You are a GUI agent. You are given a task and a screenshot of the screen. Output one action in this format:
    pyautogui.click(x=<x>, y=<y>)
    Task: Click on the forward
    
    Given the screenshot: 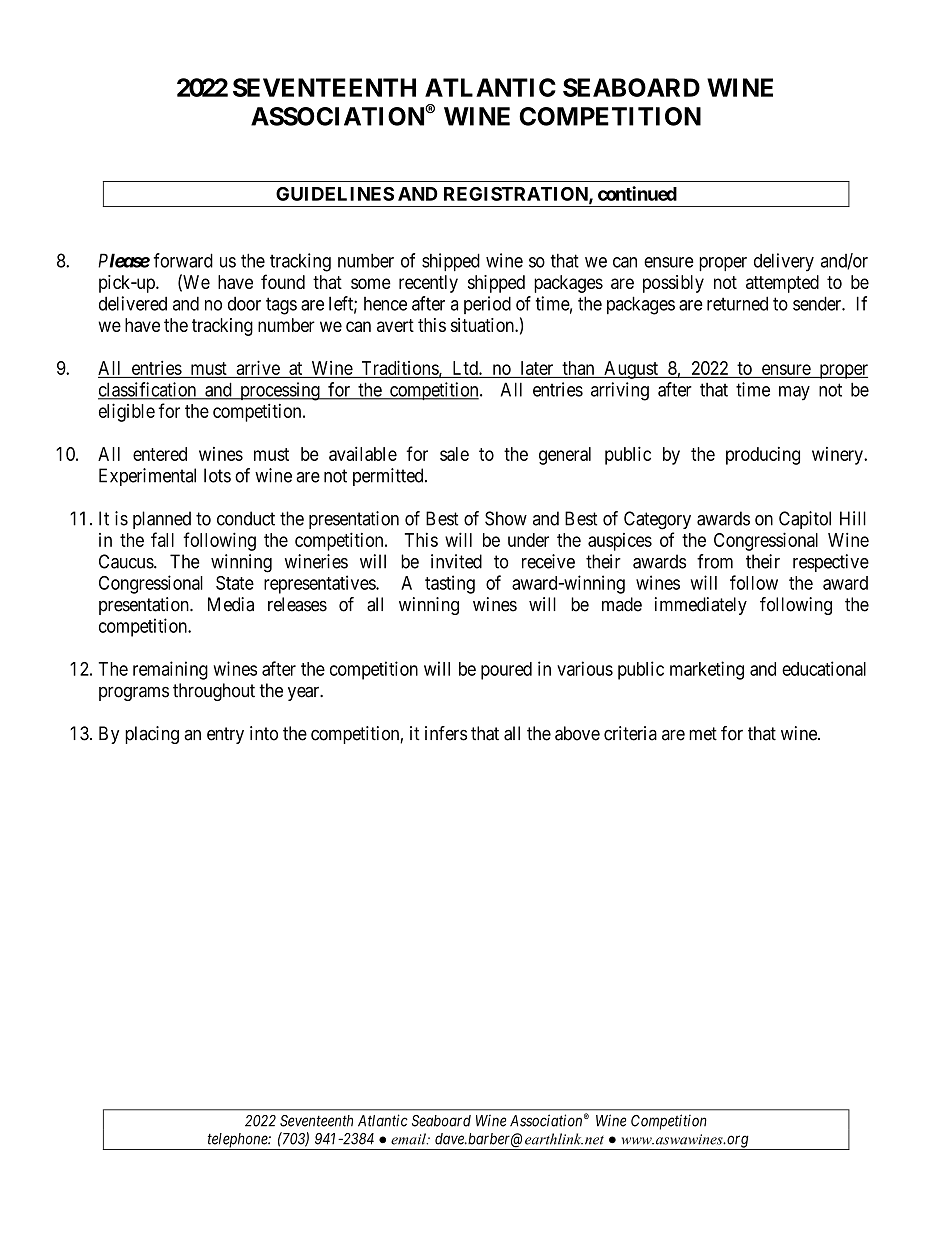 What is the action you would take?
    pyautogui.click(x=183, y=260)
